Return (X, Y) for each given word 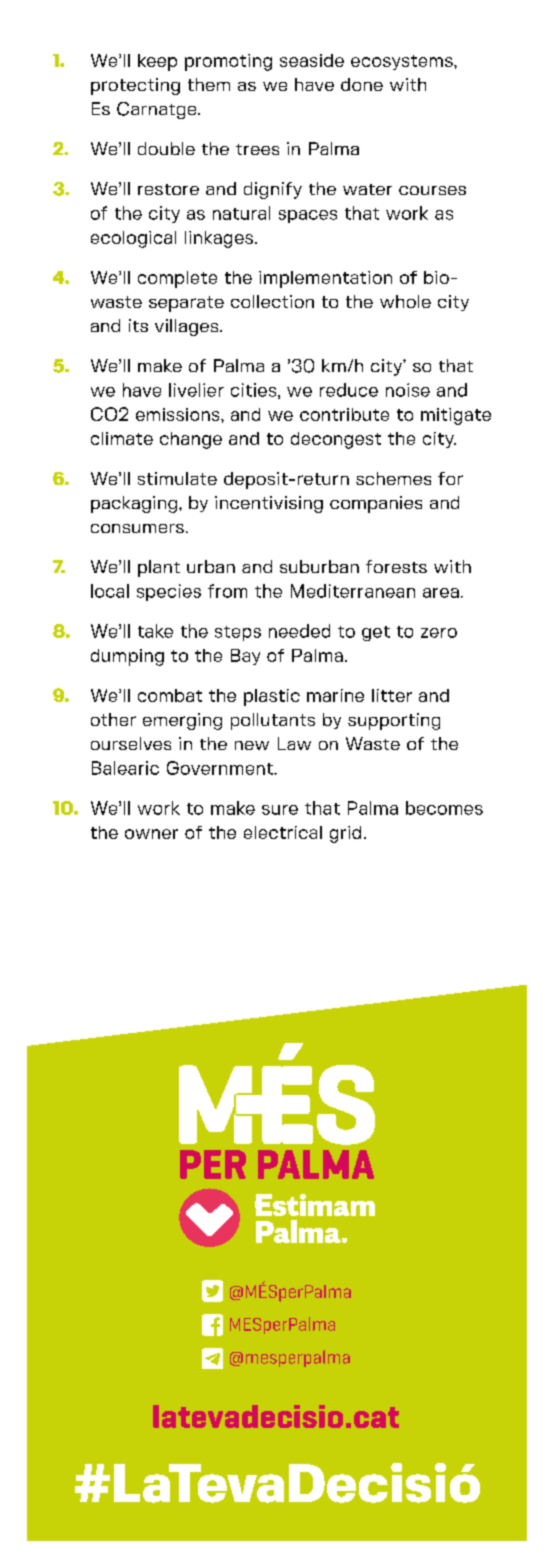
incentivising (269, 504)
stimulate (177, 478)
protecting (135, 86)
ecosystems (403, 62)
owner (151, 834)
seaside (312, 60)
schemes (393, 478)
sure (280, 810)
